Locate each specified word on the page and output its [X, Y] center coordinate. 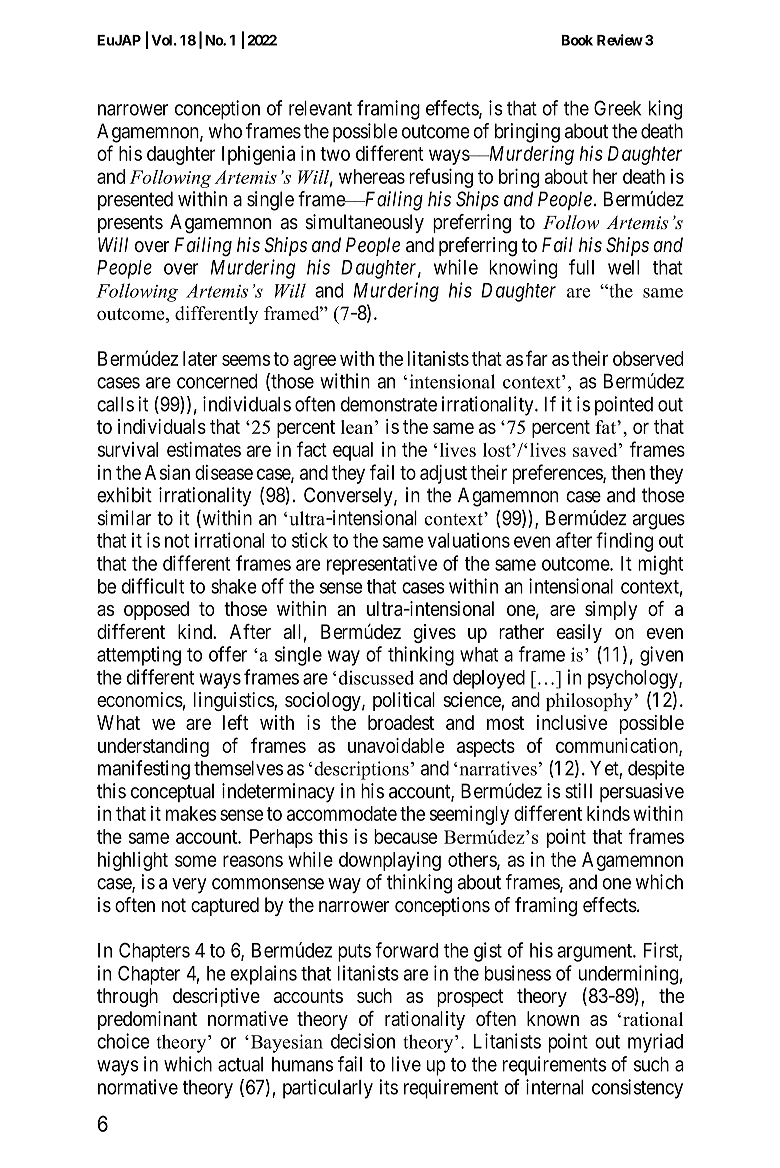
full [581, 267]
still [578, 791]
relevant [320, 108]
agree [314, 362]
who [225, 131]
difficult [153, 586]
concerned [217, 381]
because [405, 836]
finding [624, 542]
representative [382, 565]
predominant [147, 1020]
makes [191, 813]
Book [577, 40]
